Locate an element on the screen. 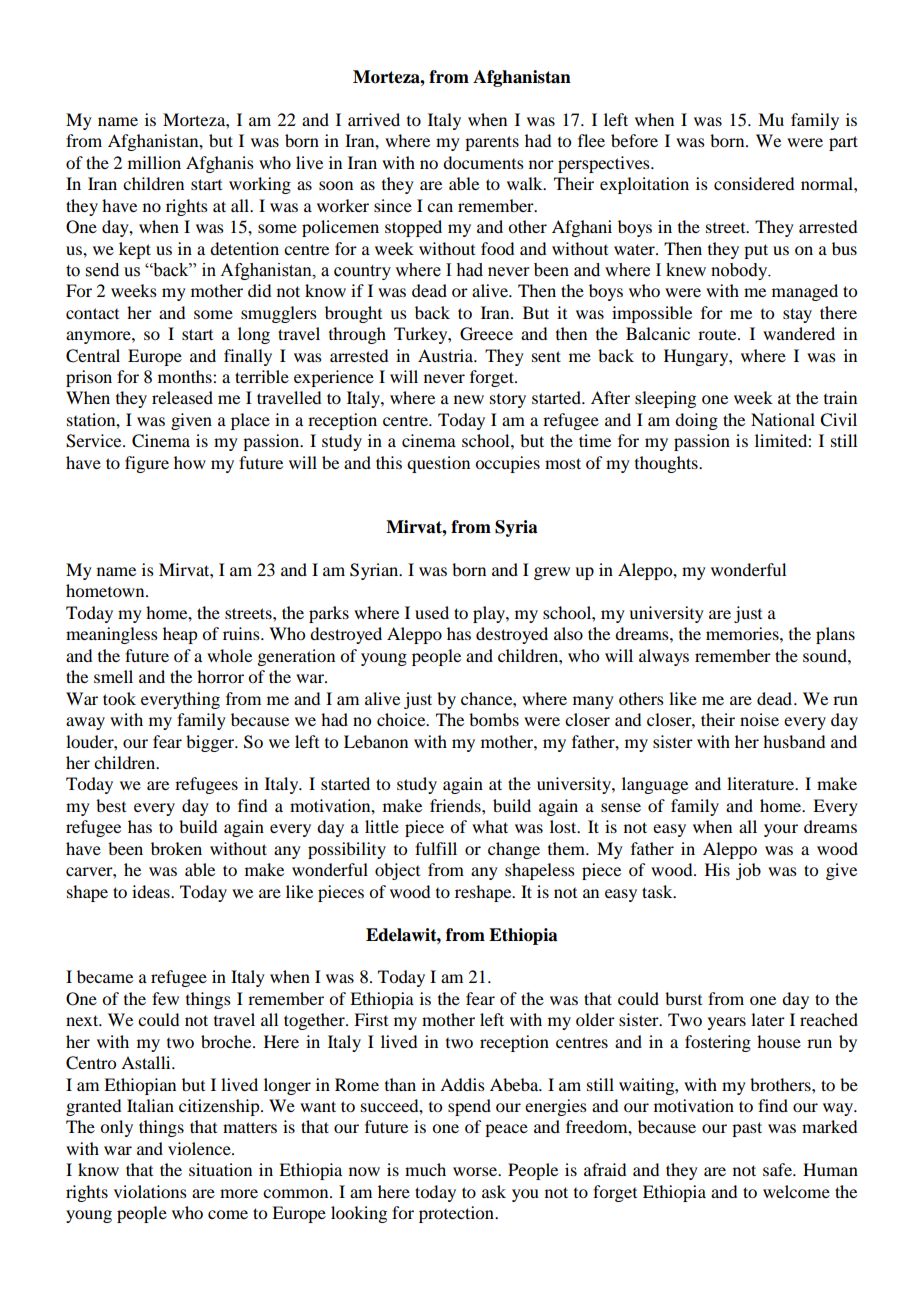 The width and height of the screenshot is (924, 1308). play is located at coordinates (490, 614).
